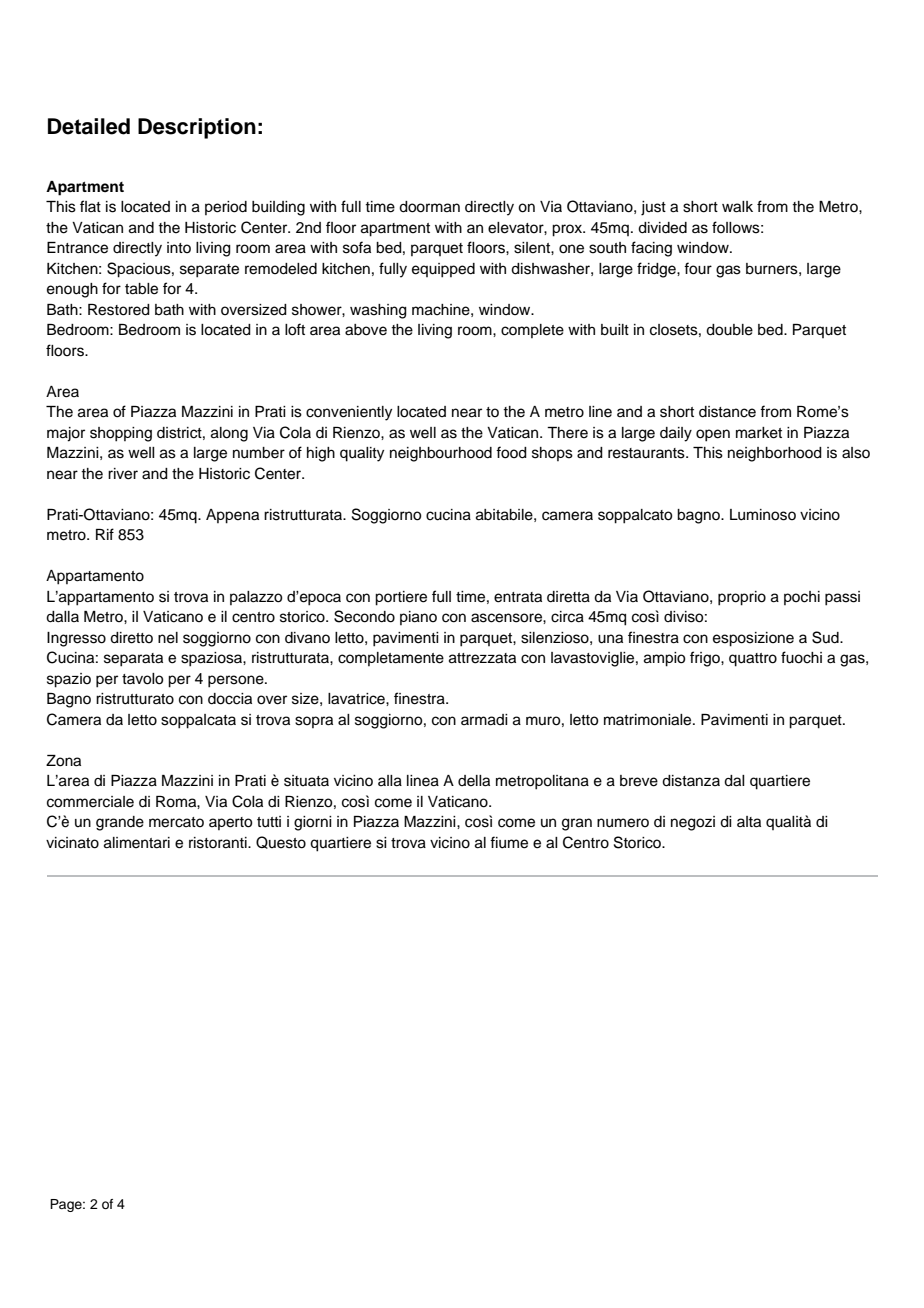 The width and height of the page is (924, 1308). I want to click on nel, so click(168, 638).
